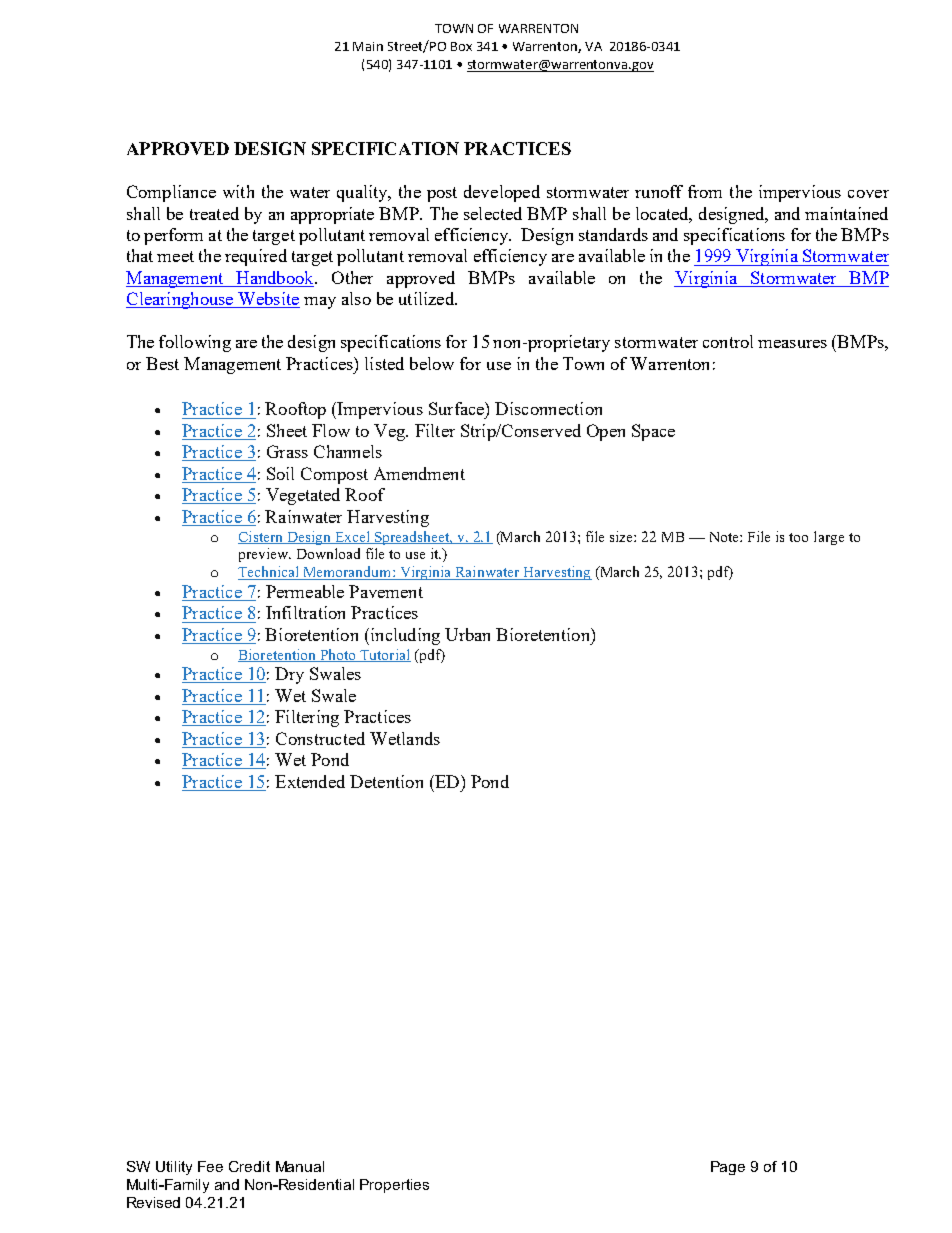 The width and height of the screenshot is (952, 1233). What do you see at coordinates (705, 191) in the screenshot?
I see `from` at bounding box center [705, 191].
